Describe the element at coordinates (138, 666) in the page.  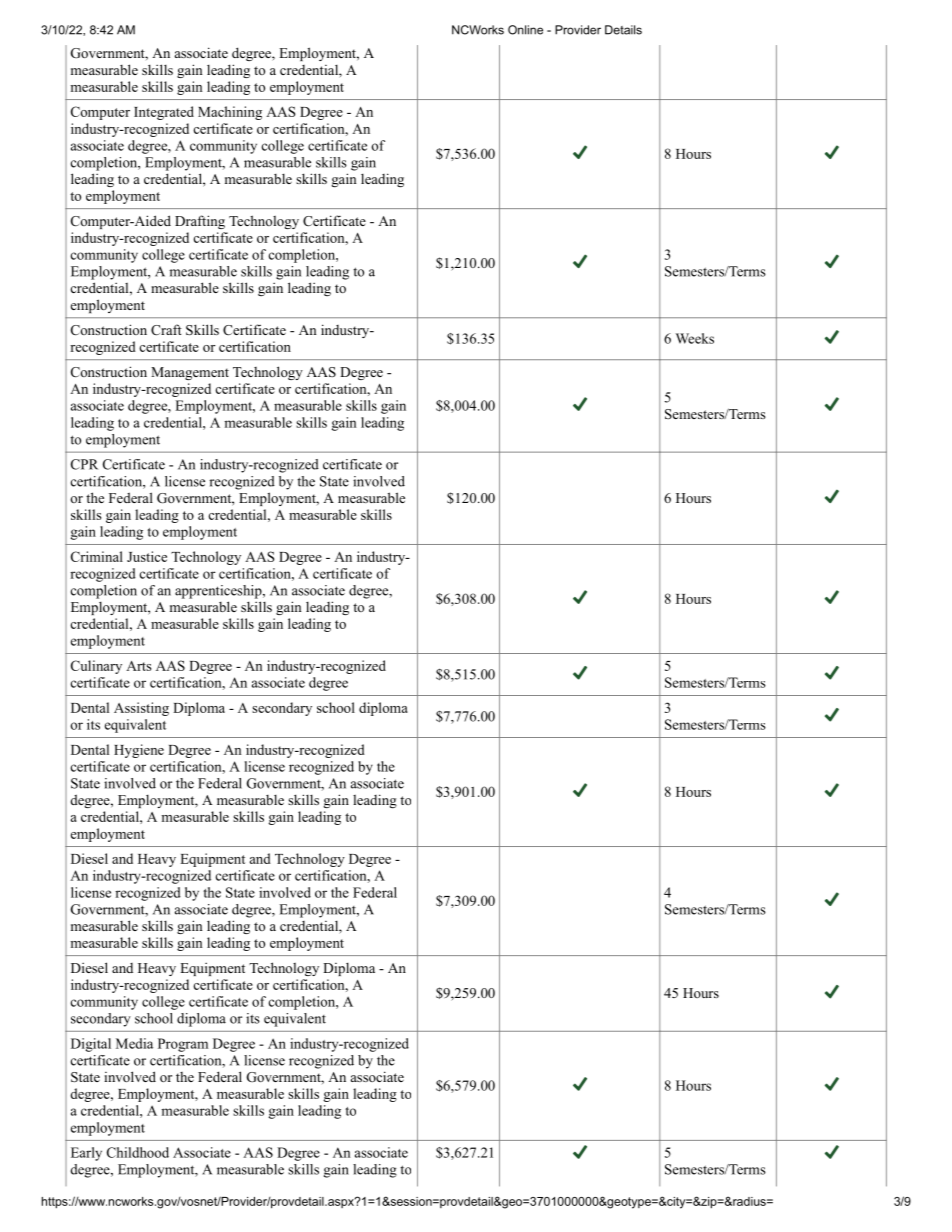
I see `Arts` at that location.
